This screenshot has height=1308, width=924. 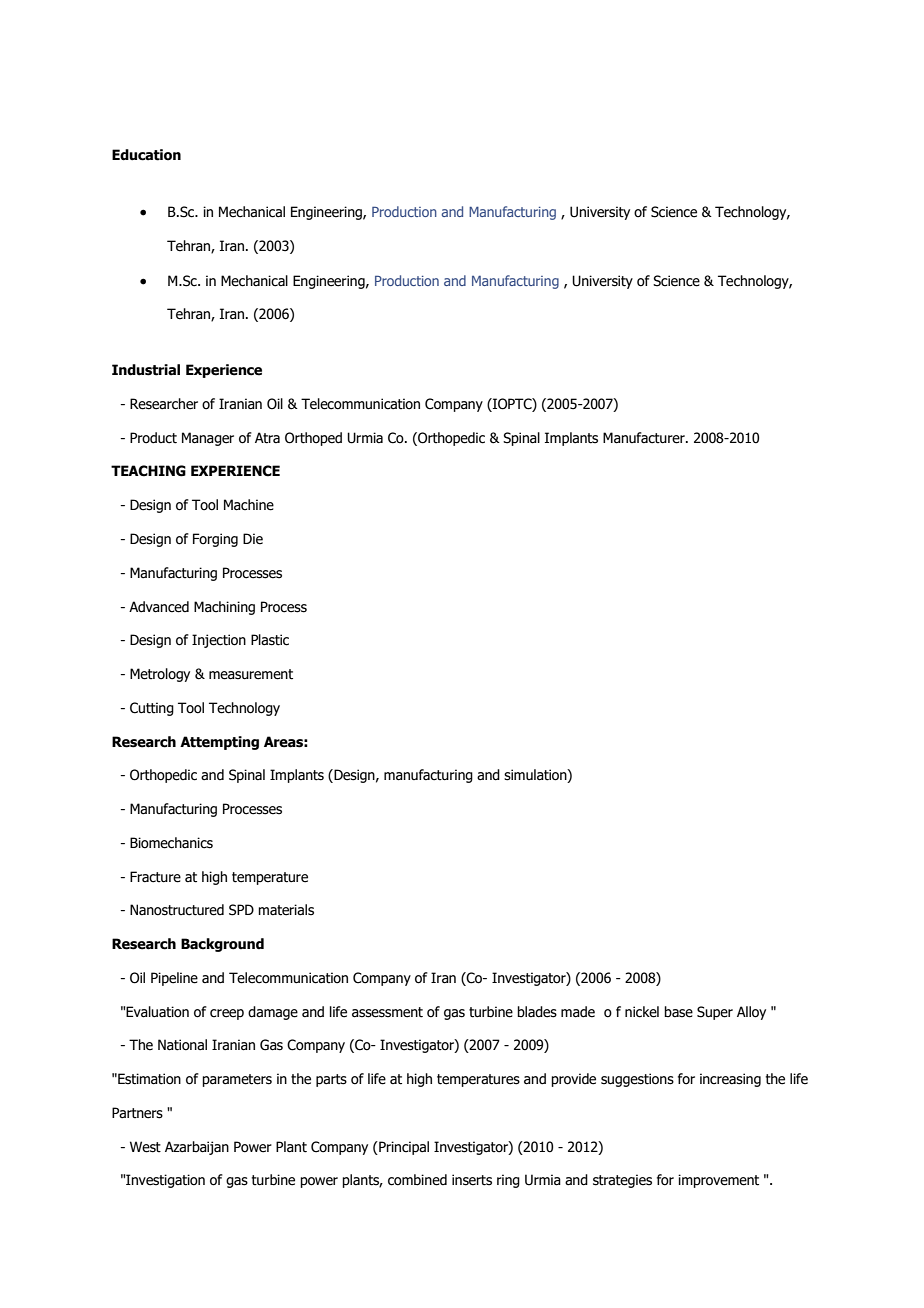 What do you see at coordinates (718, 1181) in the screenshot?
I see `improvement` at bounding box center [718, 1181].
